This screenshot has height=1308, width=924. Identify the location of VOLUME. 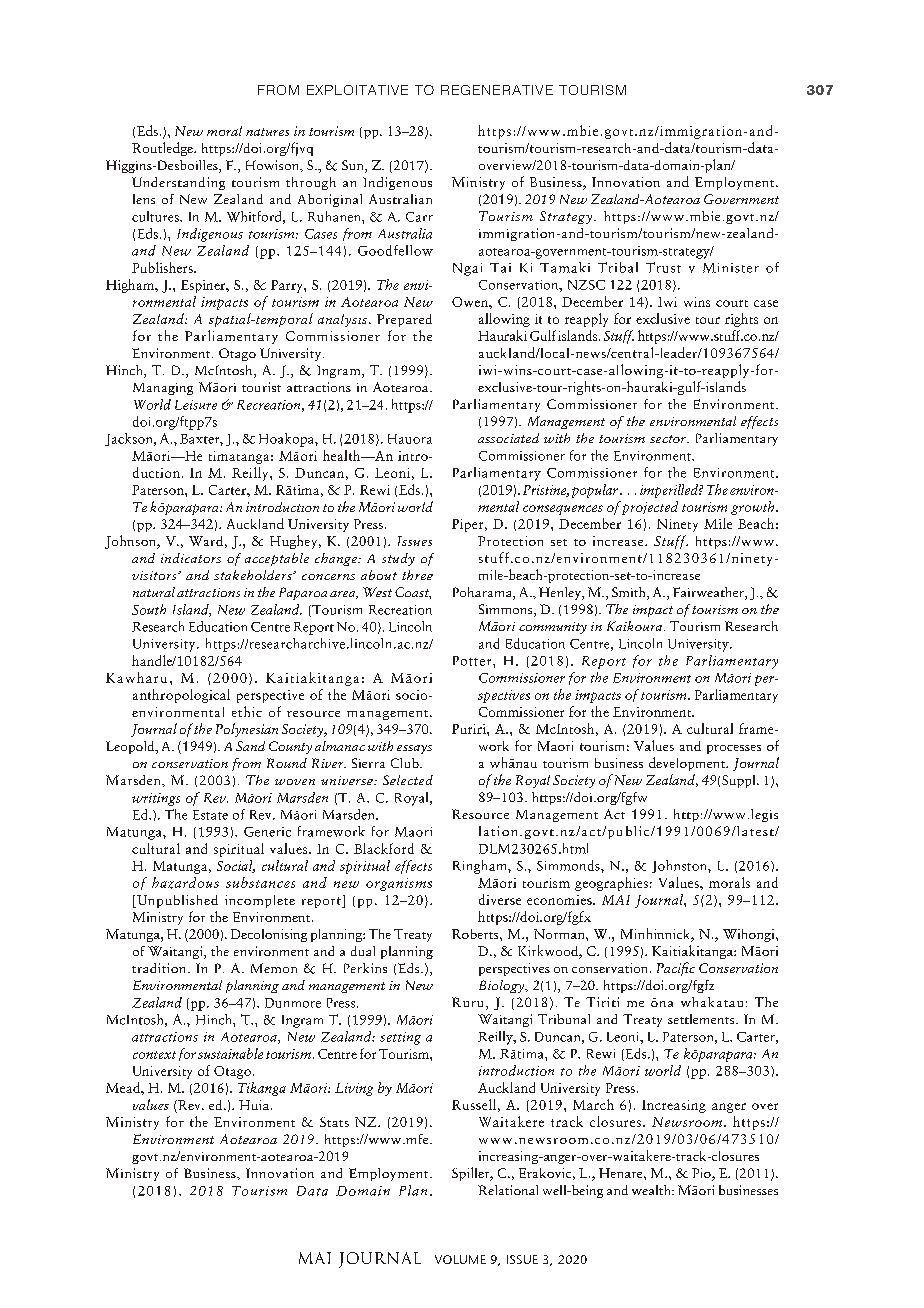
(460, 1259).
